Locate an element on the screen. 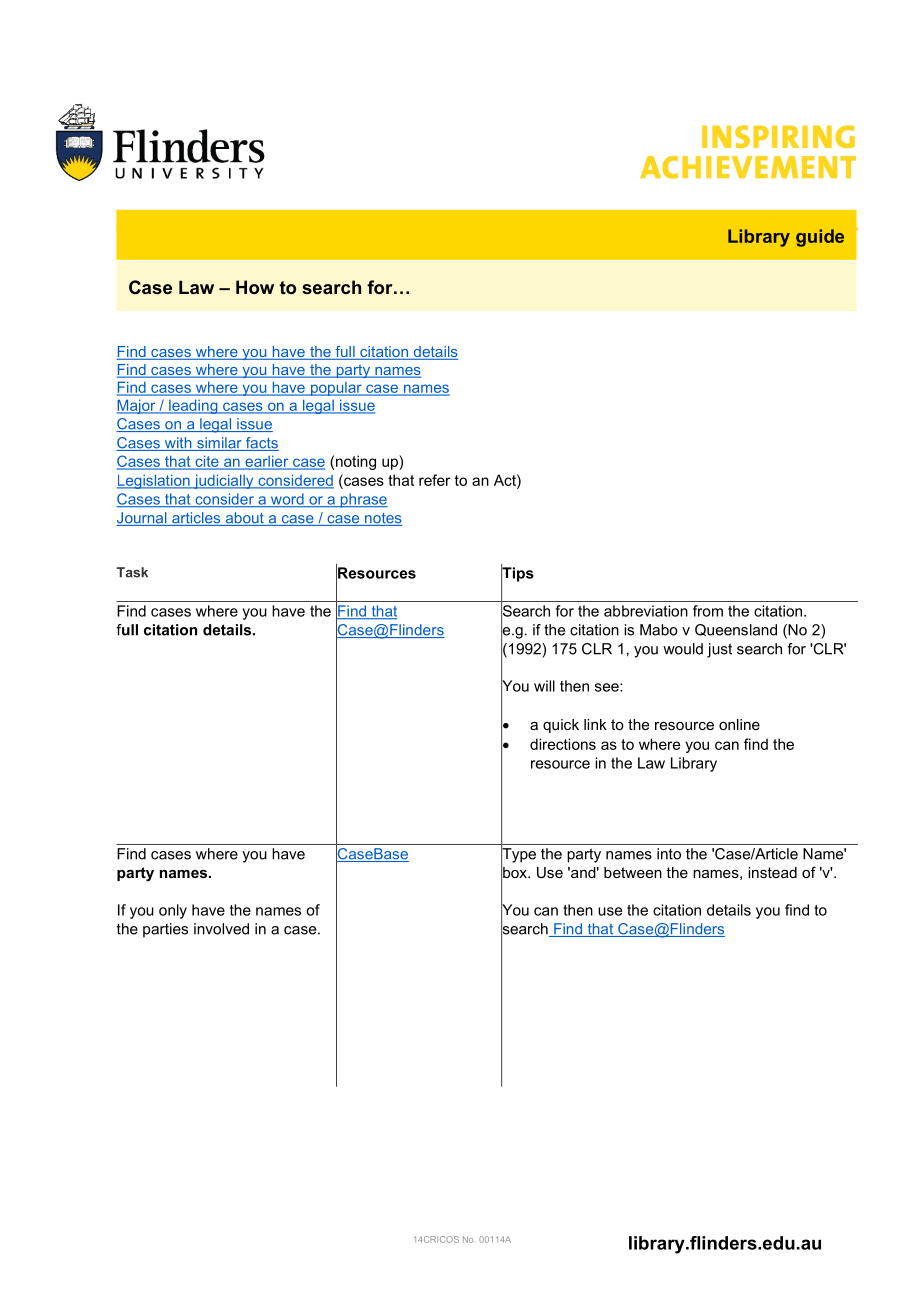  How is located at coordinates (255, 287).
